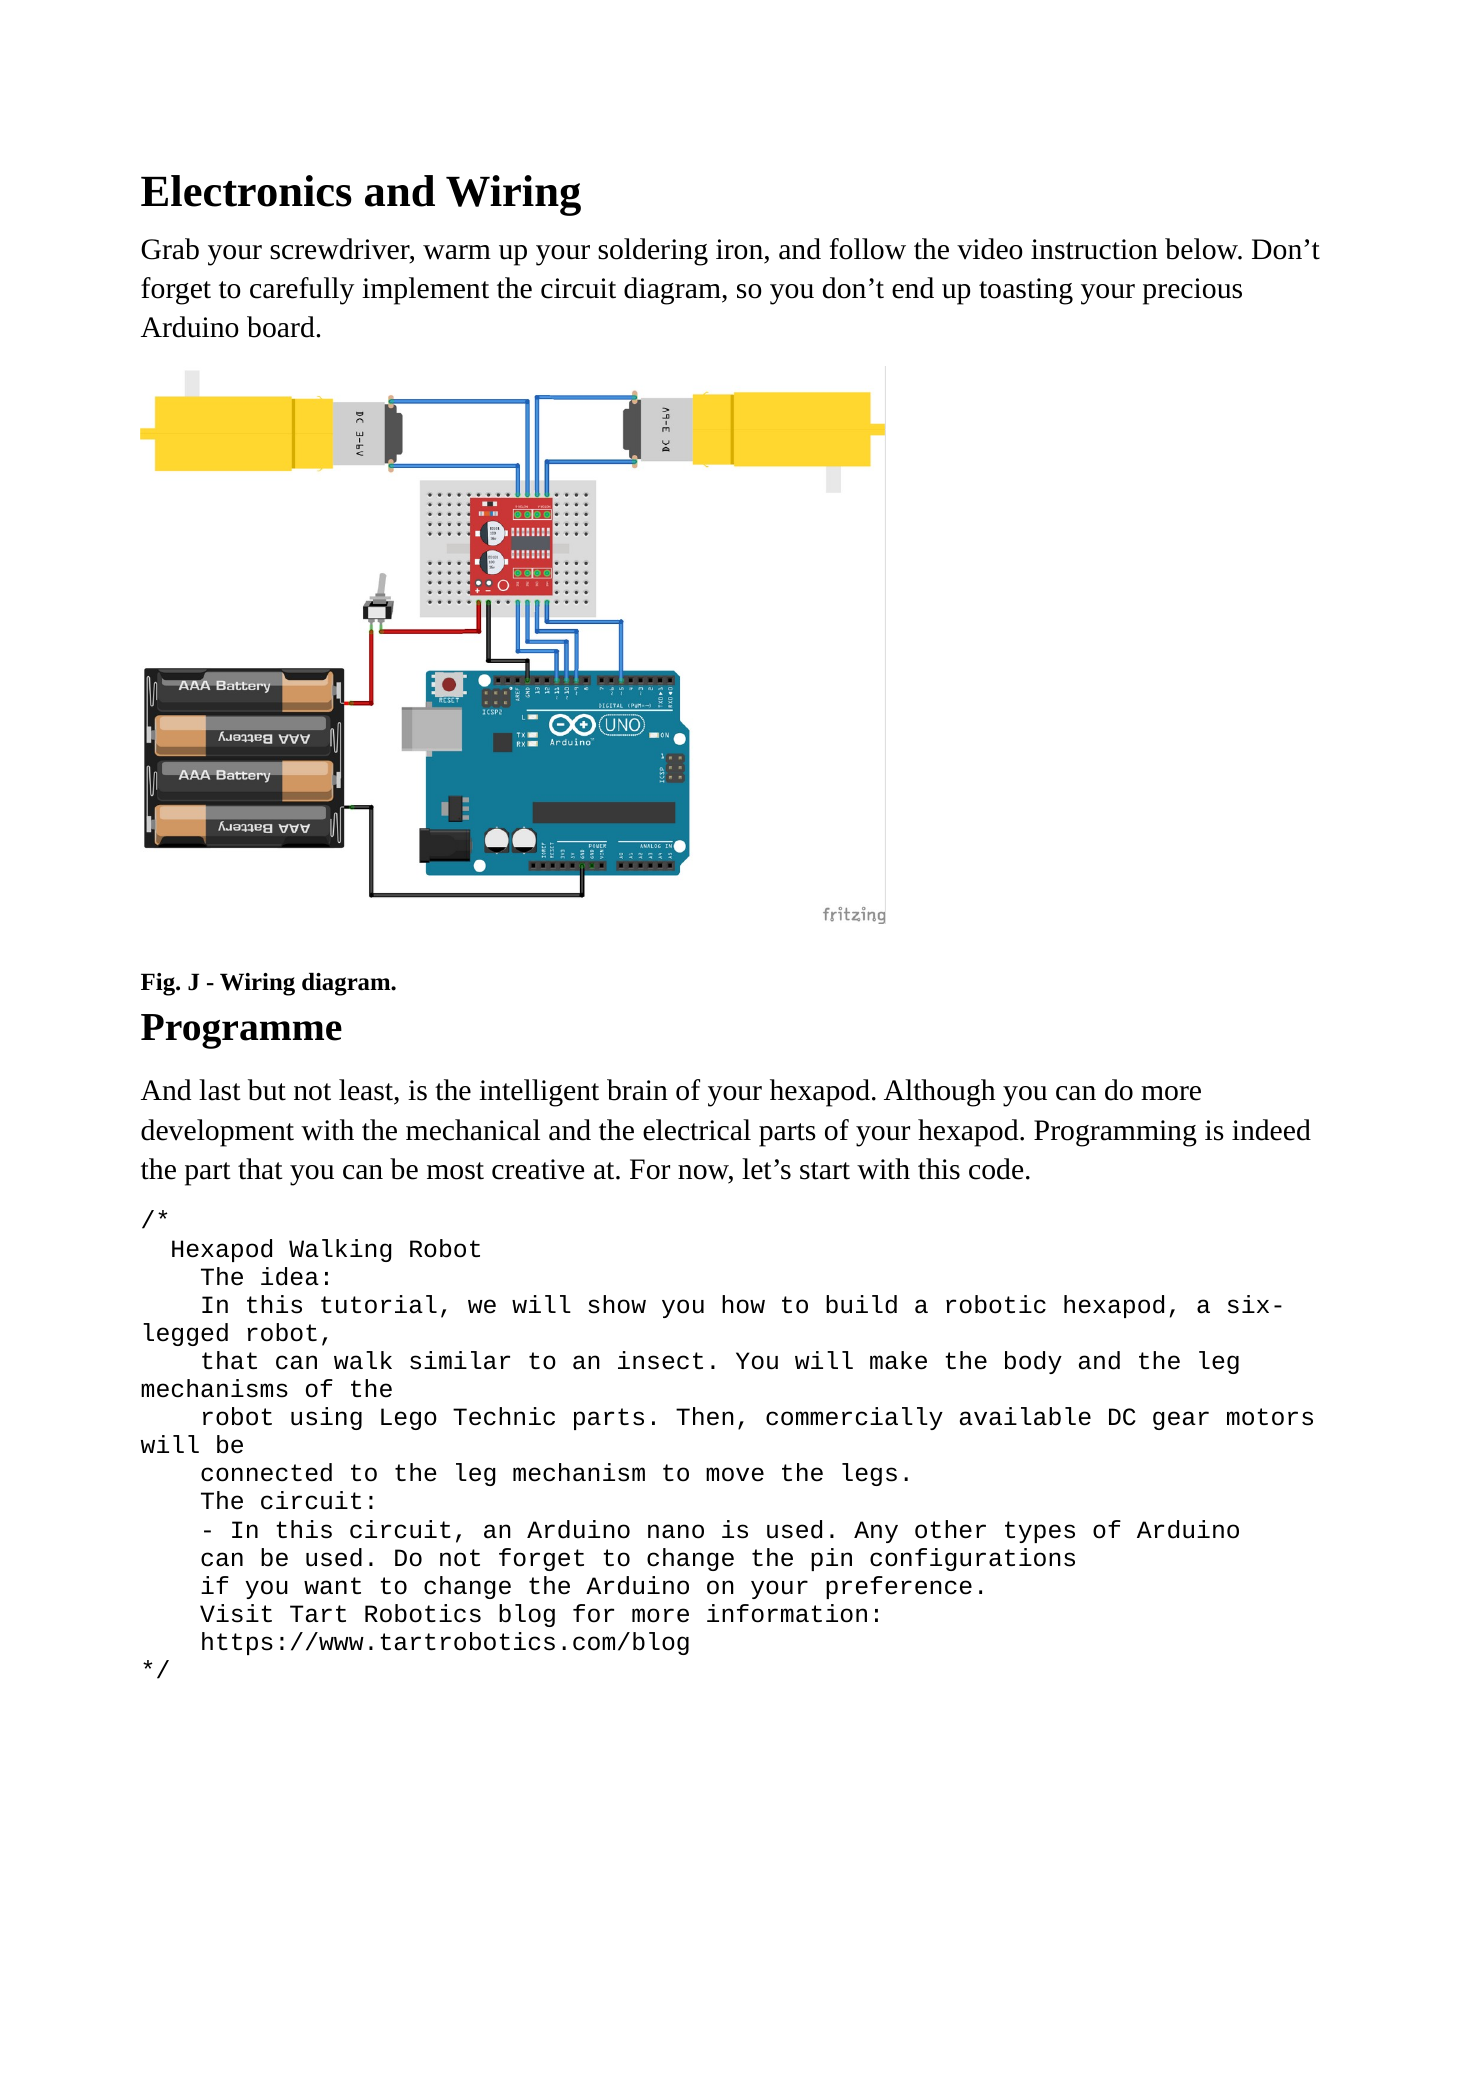 The height and width of the page is (2085, 1475). Describe the element at coordinates (246, 191) in the page. I see `Electronics` at that location.
